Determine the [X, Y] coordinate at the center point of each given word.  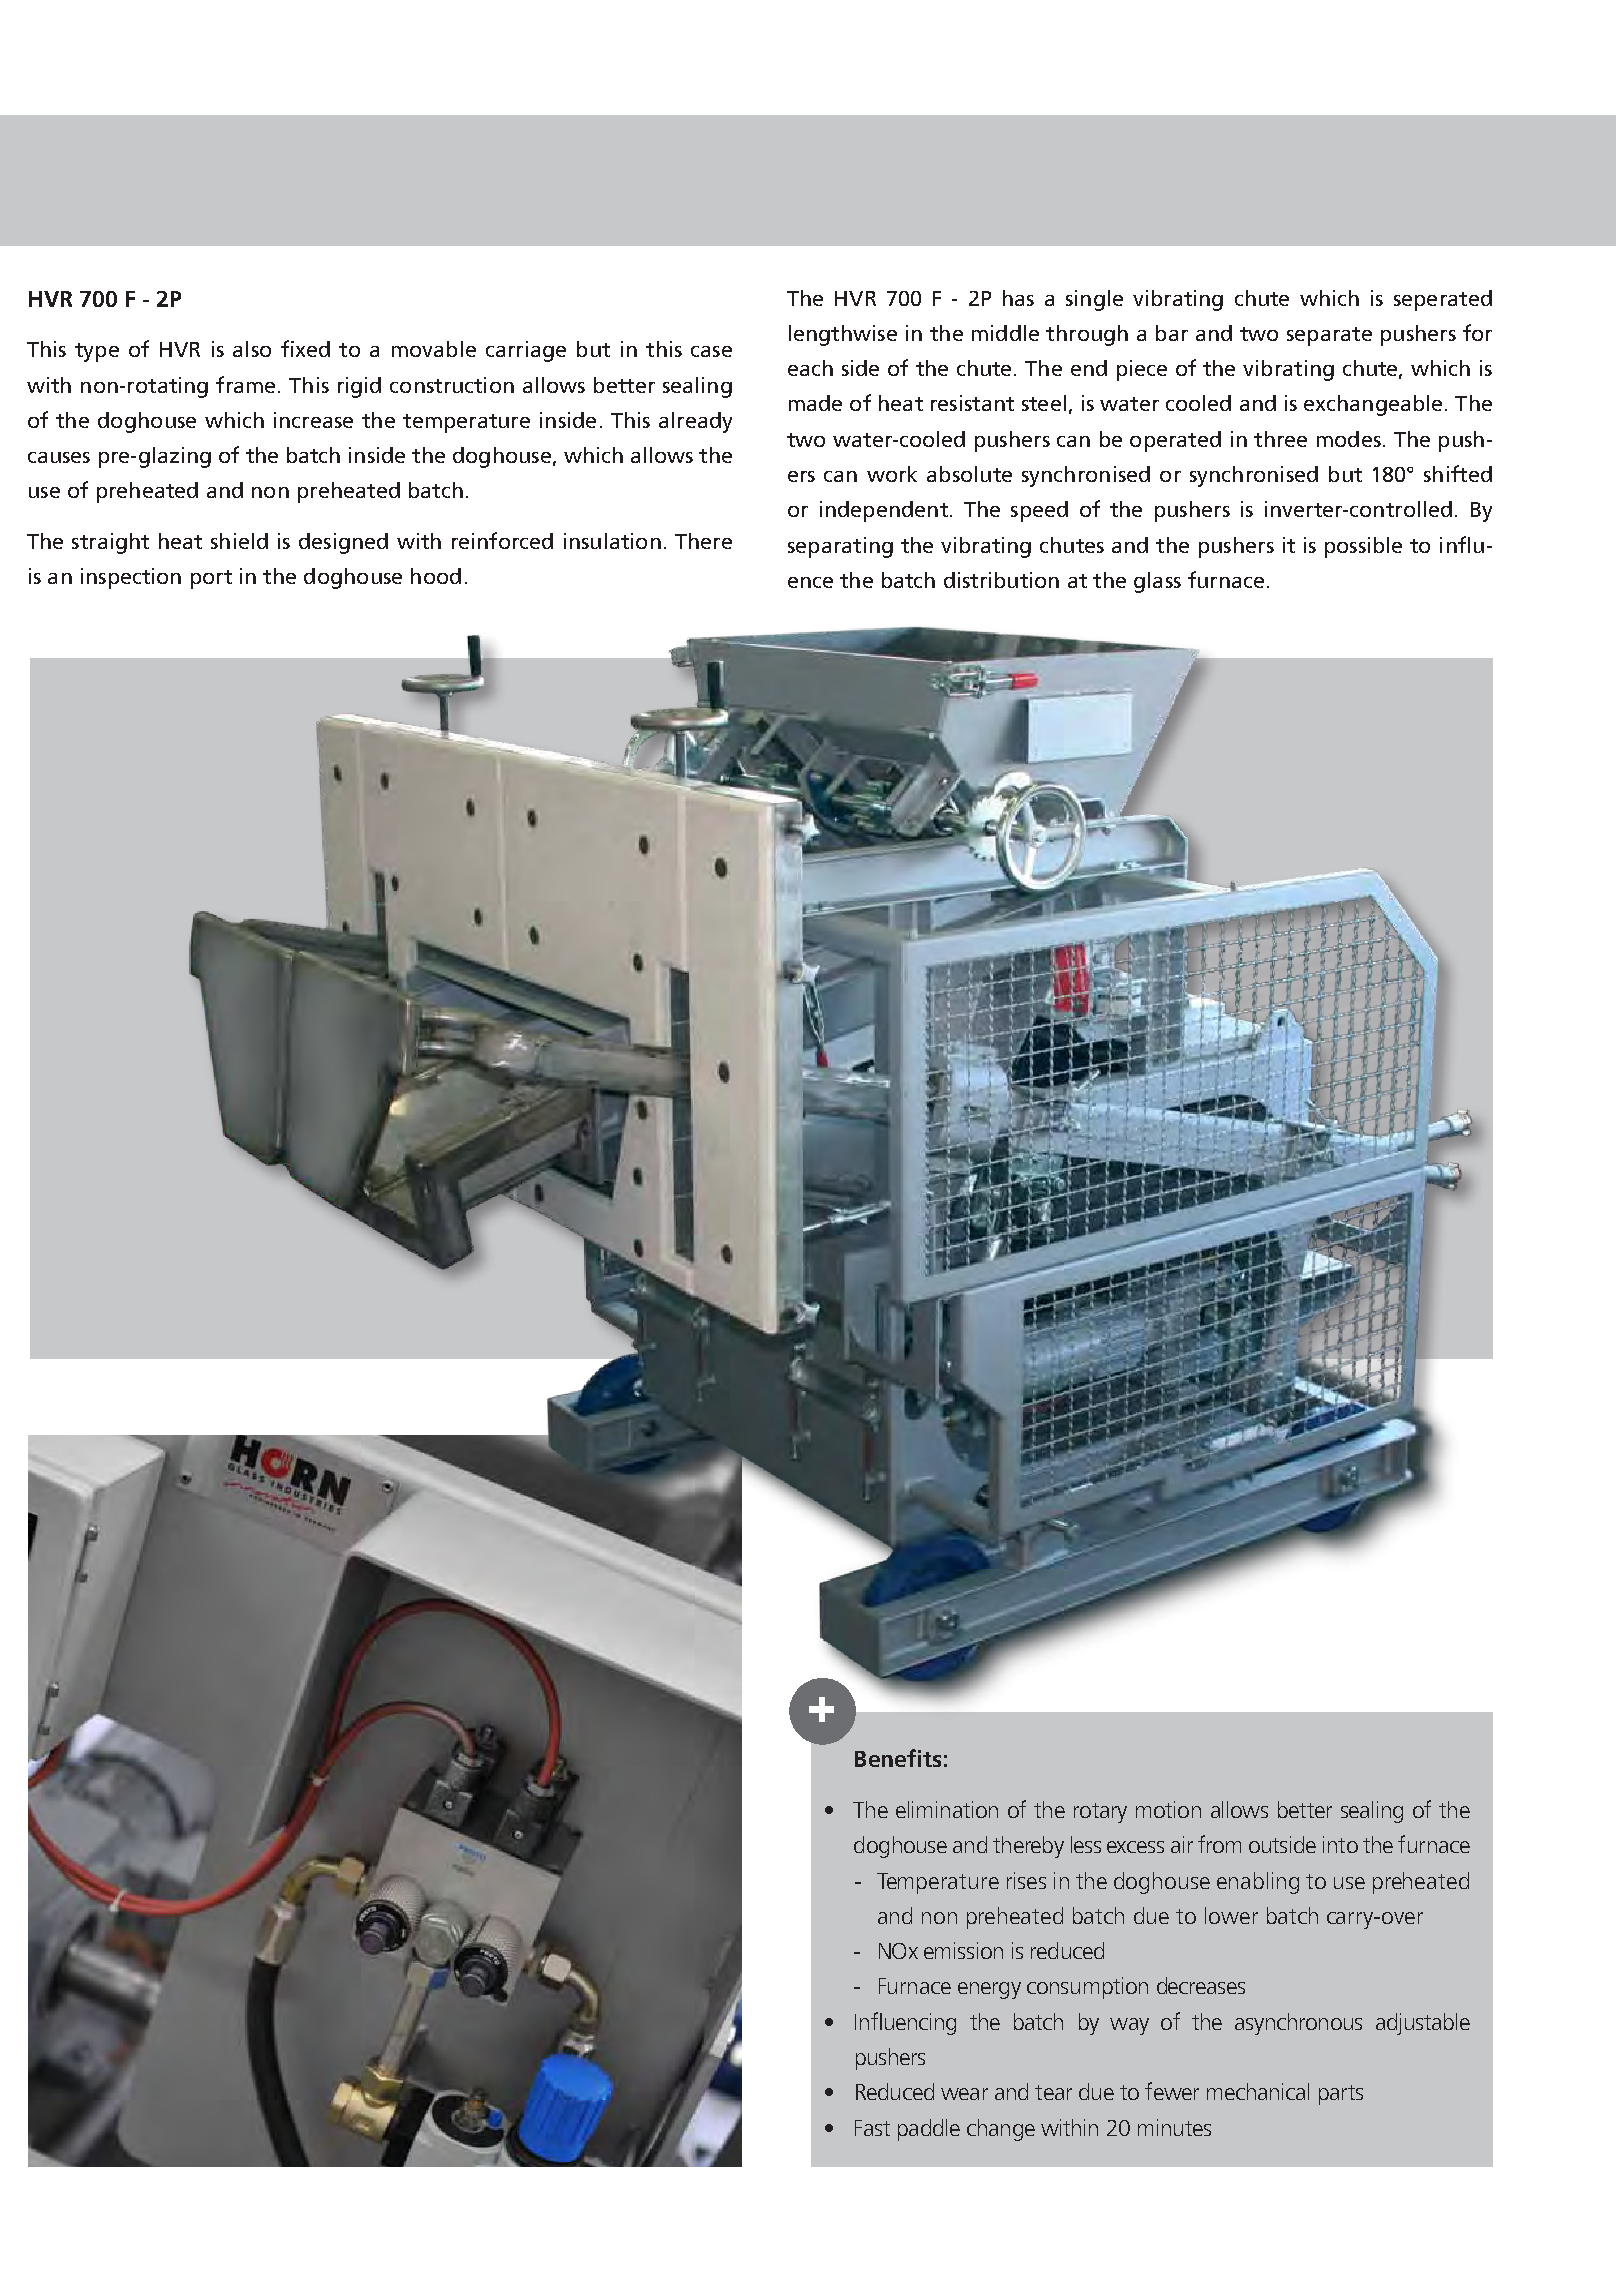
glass [1157, 582]
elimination [947, 1809]
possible [1363, 547]
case [711, 351]
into [1340, 1844]
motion [1168, 1809]
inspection [131, 578]
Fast [872, 2128]
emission [963, 1950]
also [252, 349]
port [211, 579]
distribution [1001, 580]
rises [1026, 1880]
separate [1329, 336]
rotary [1100, 1813]
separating [840, 547]
